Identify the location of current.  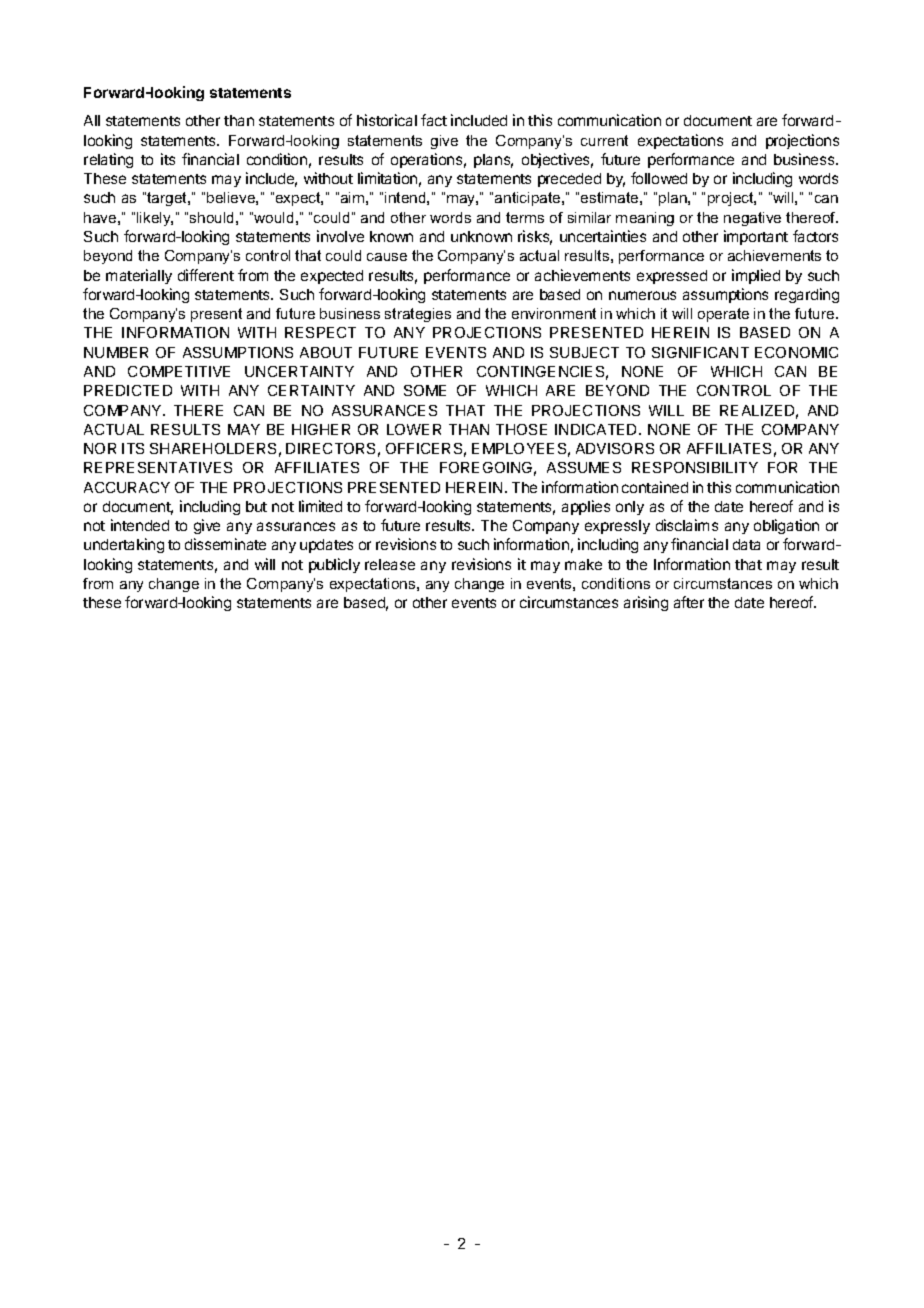
(604, 140).
